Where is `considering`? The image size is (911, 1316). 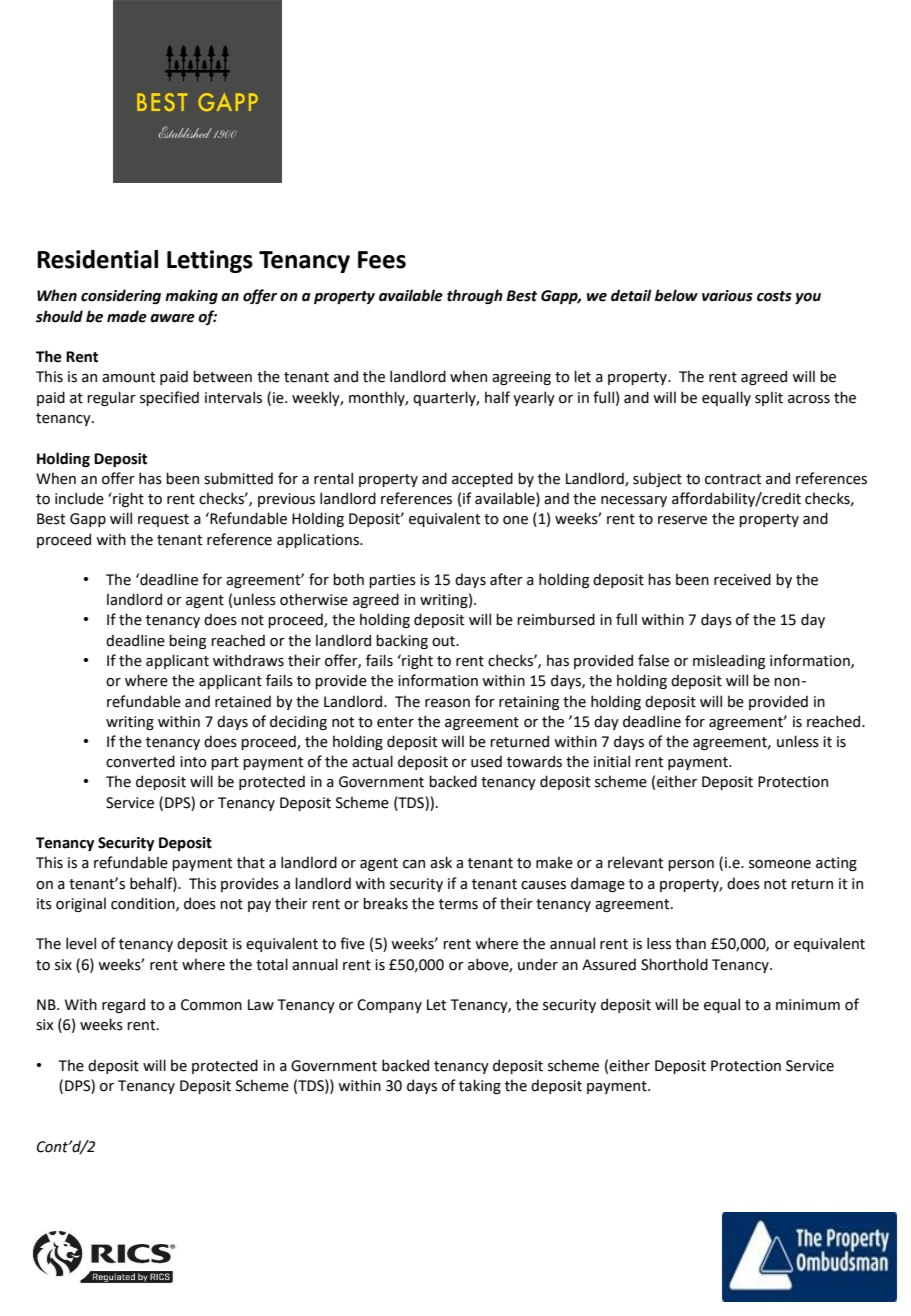 considering is located at coordinates (121, 296).
